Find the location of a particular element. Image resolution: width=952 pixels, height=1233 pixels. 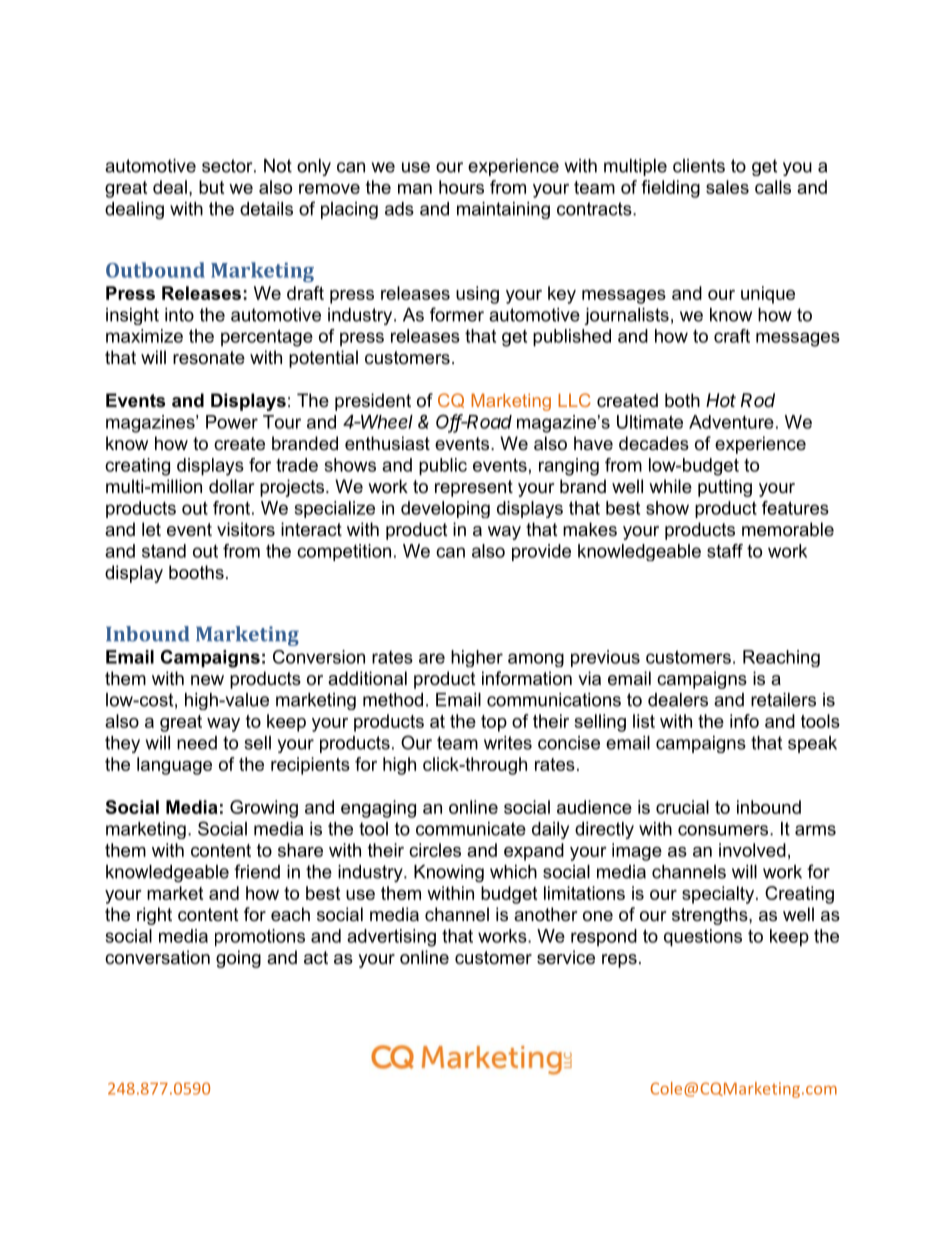

hours is located at coordinates (461, 187).
